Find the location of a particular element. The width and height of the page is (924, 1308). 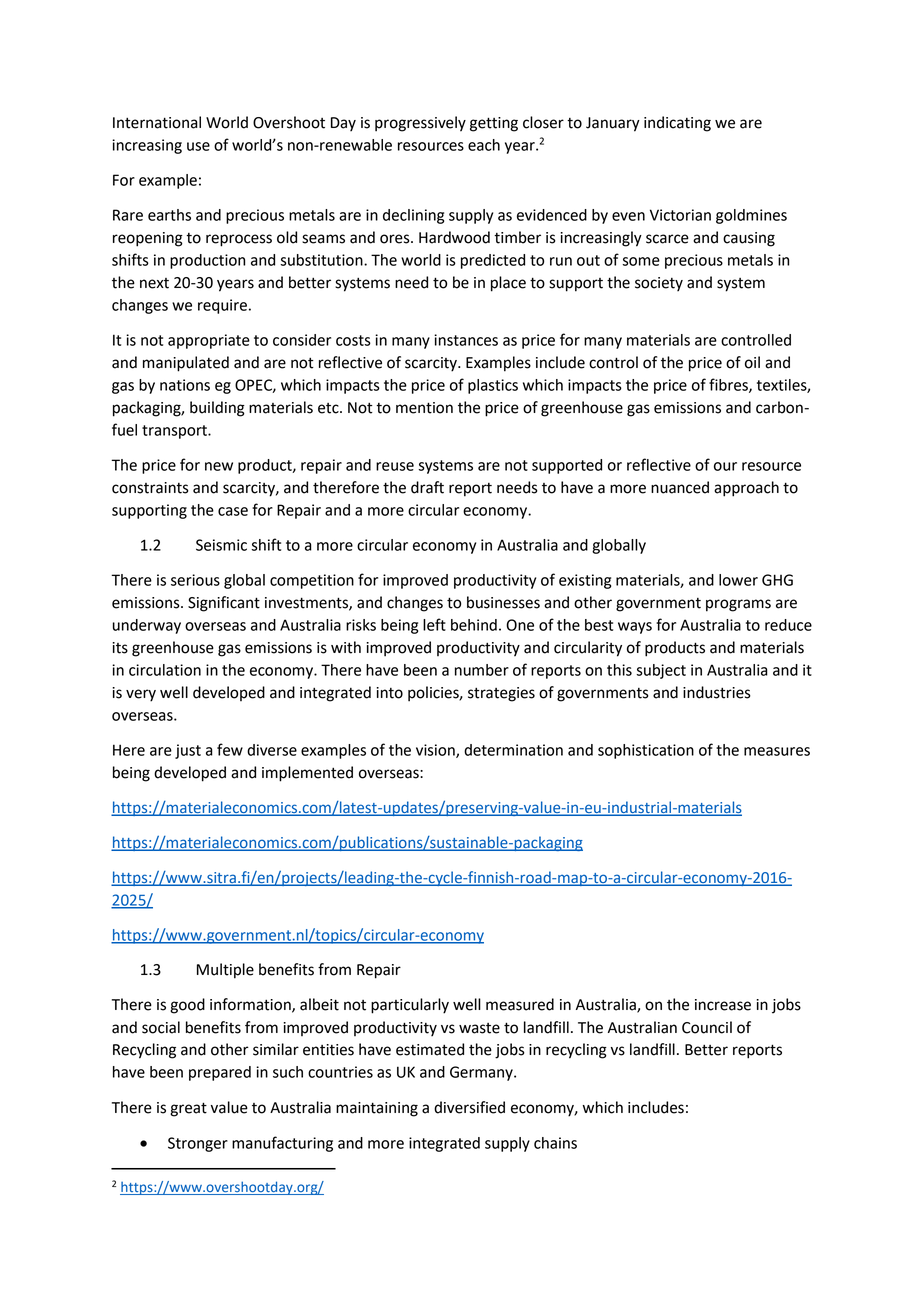

vision is located at coordinates (436, 751).
